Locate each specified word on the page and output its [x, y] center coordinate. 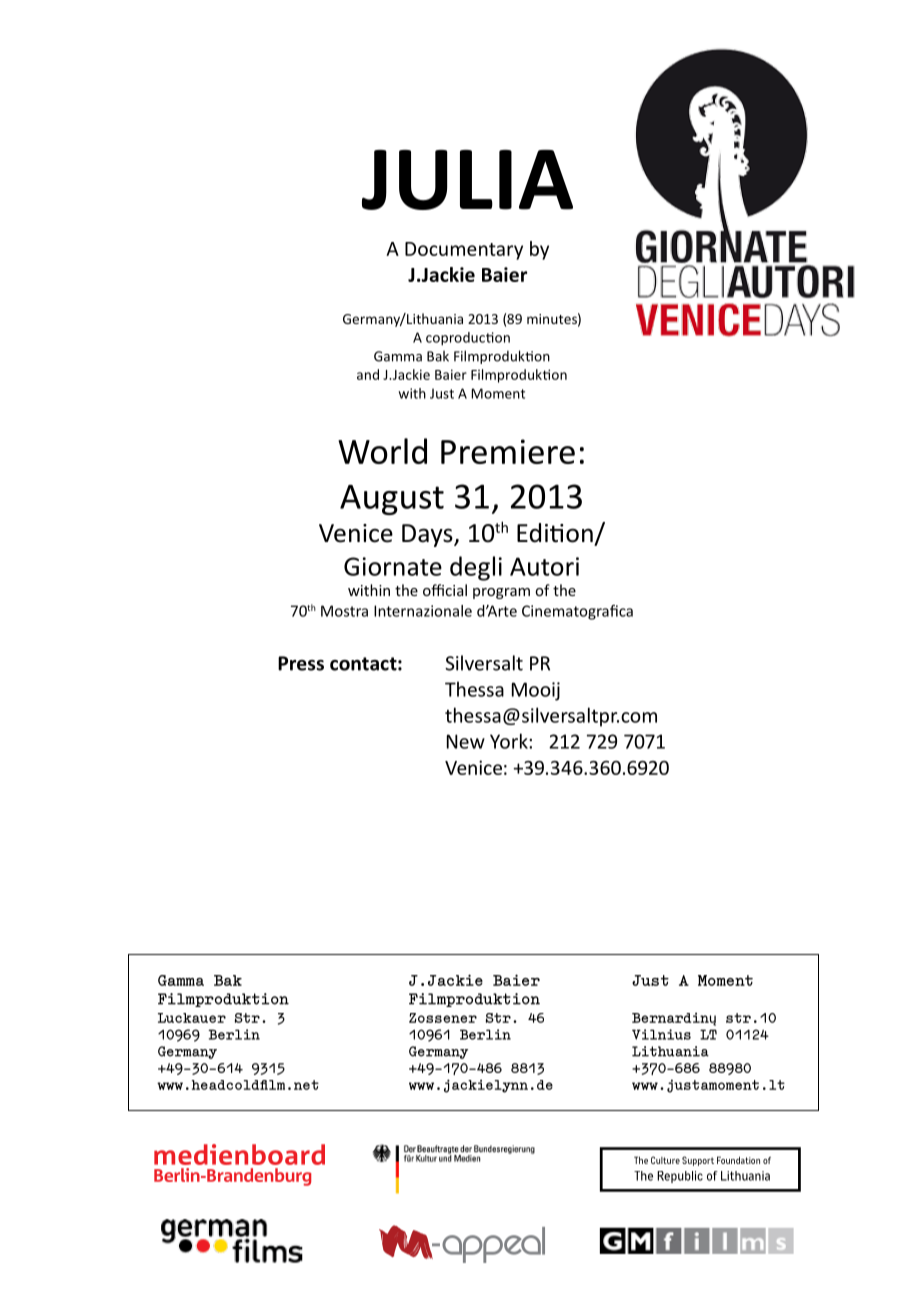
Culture [665, 1160]
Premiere [508, 451]
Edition [555, 533]
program [501, 593]
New [466, 741]
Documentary [464, 251]
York [510, 741]
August [392, 500]
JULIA [467, 180]
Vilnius [661, 1034]
